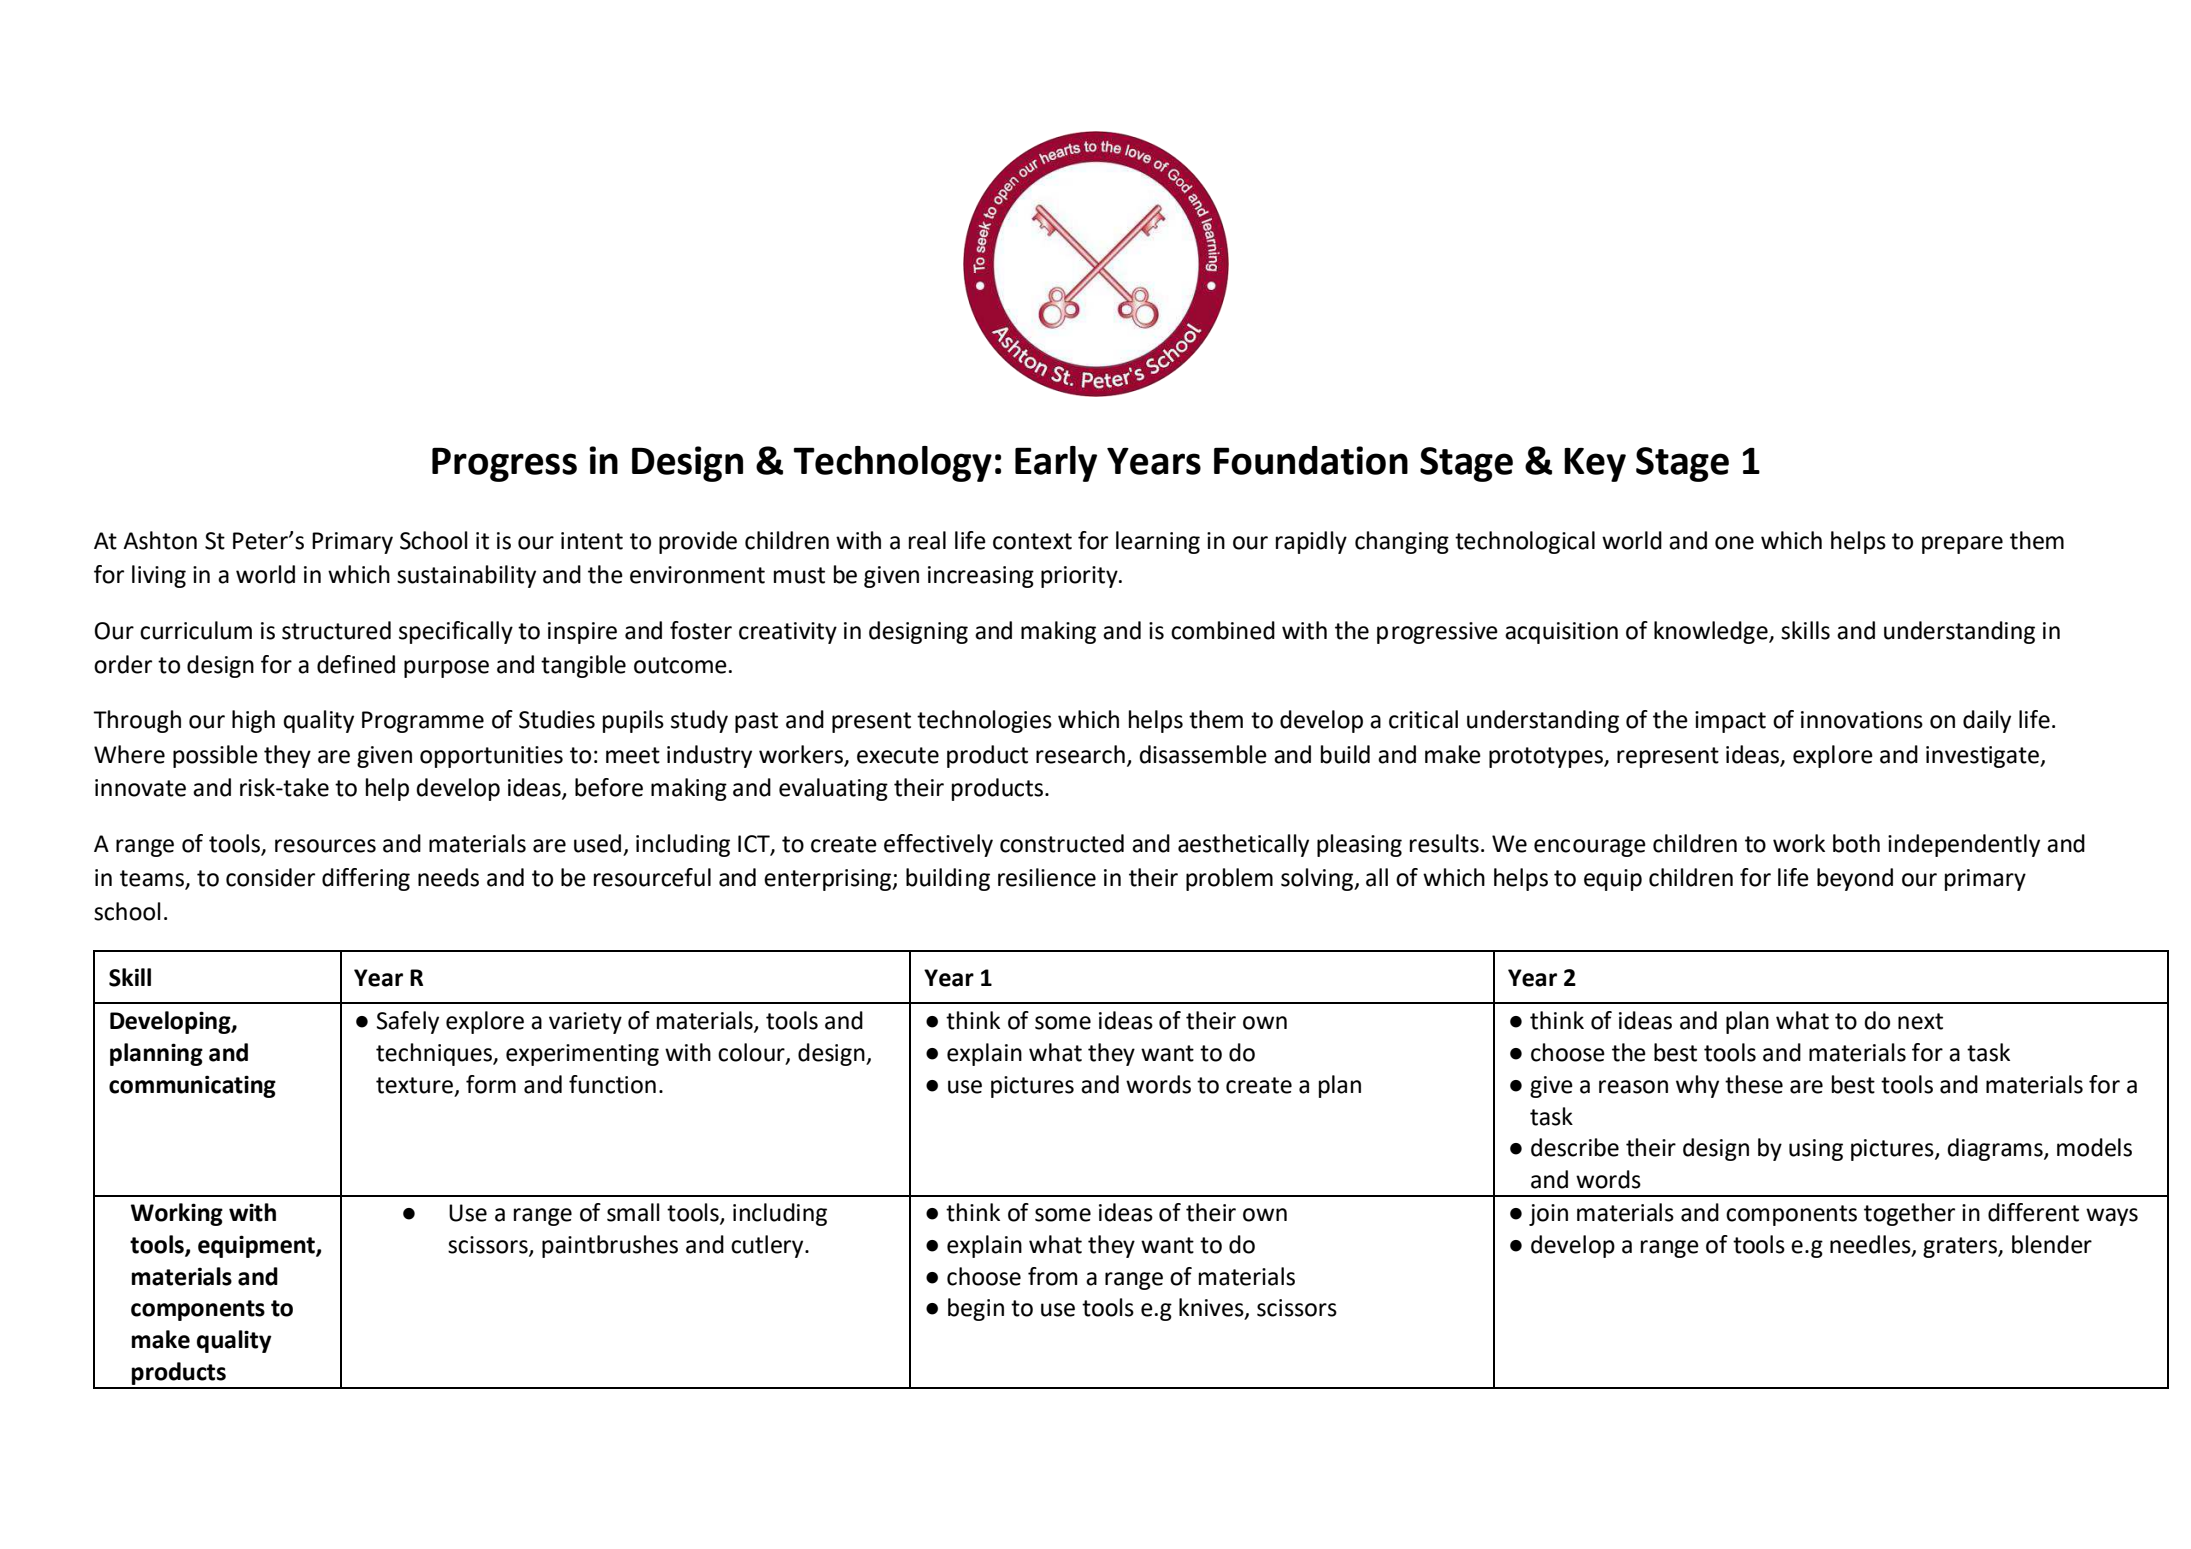 This image has height=1549, width=2191. What do you see at coordinates (1962, 545) in the image?
I see `prepare` at bounding box center [1962, 545].
